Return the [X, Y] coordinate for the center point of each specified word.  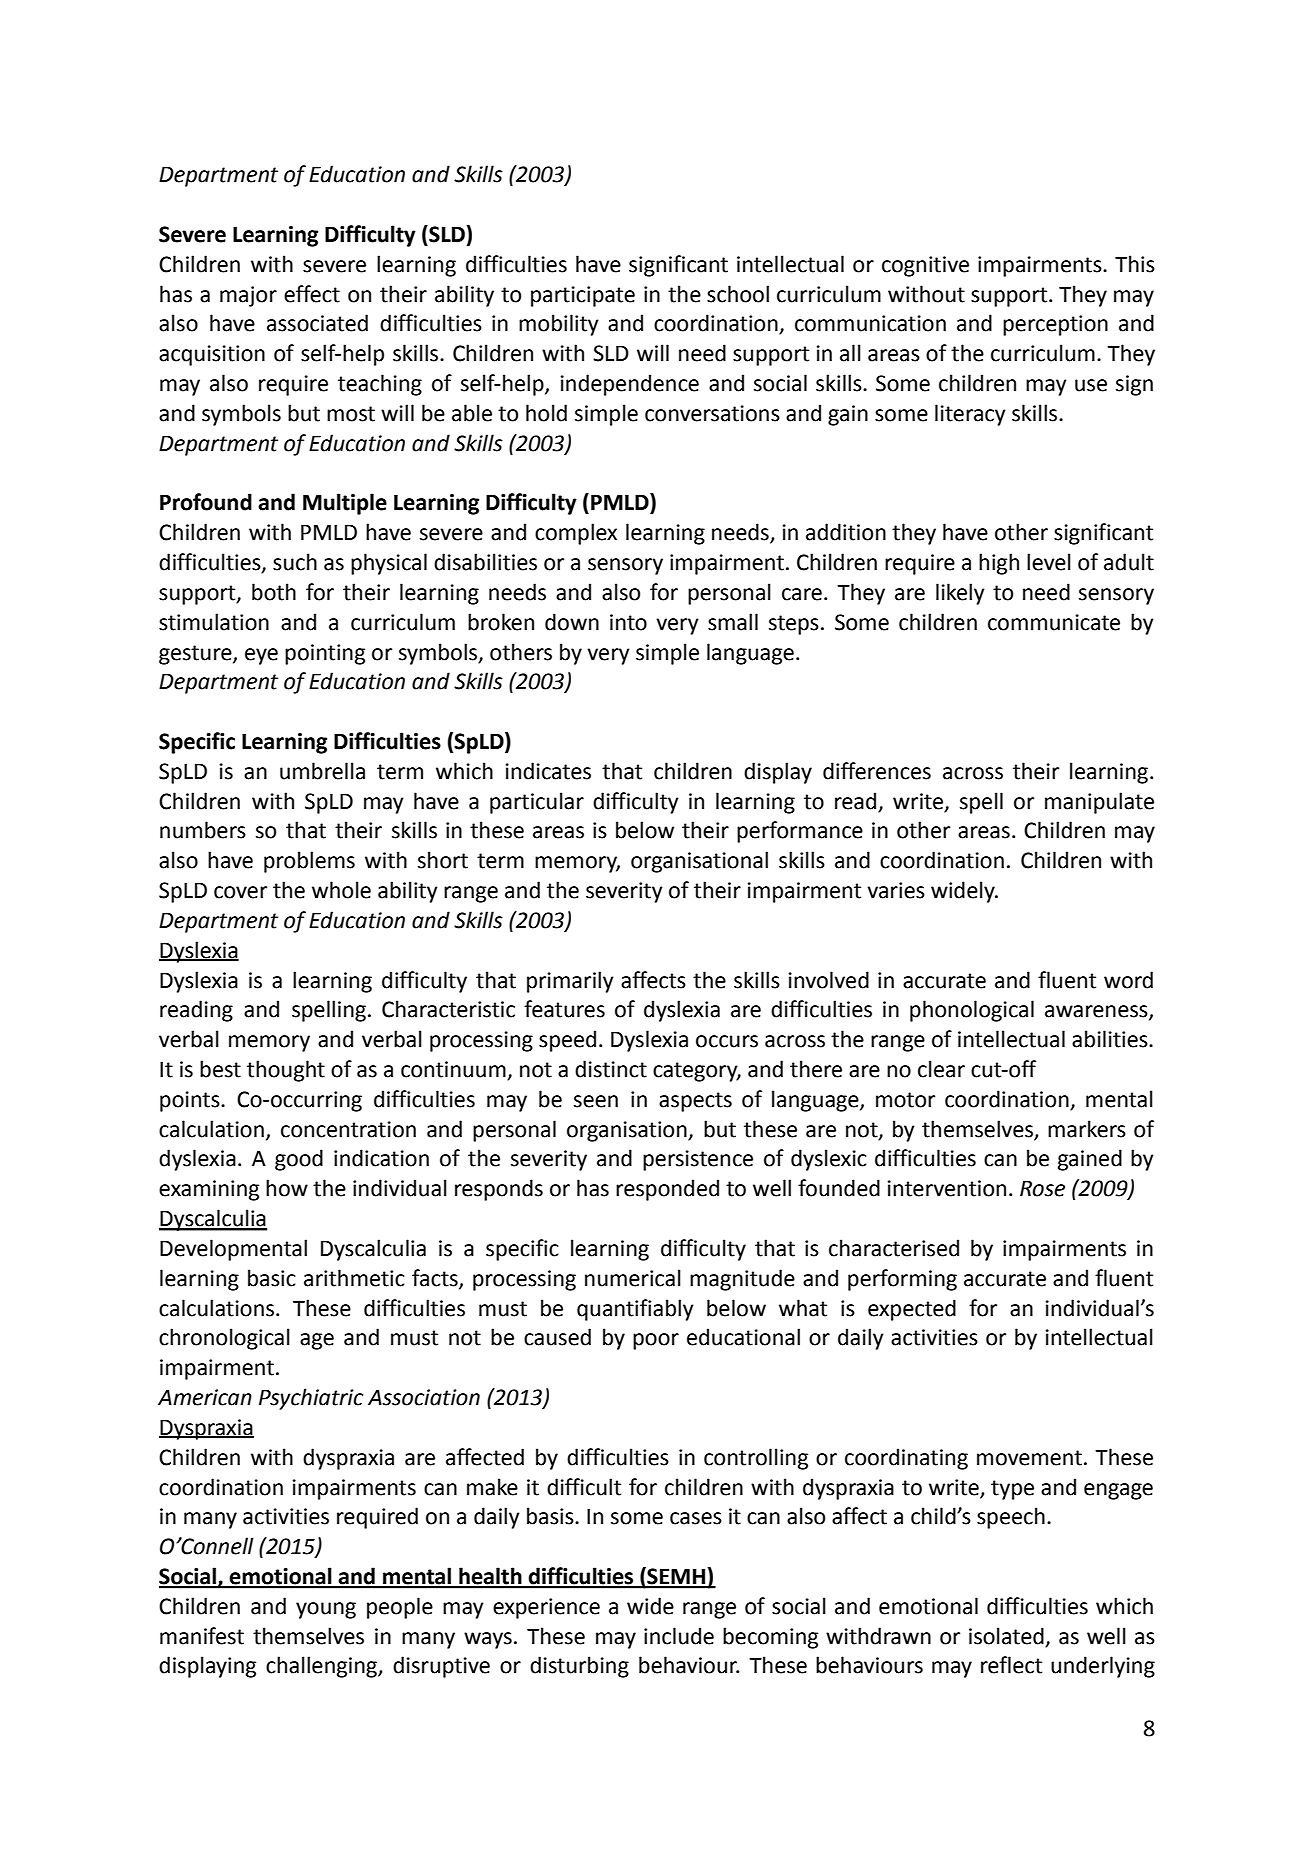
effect [312, 294]
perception [1055, 325]
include [679, 1636]
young [326, 1610]
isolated [1006, 1636]
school [738, 294]
